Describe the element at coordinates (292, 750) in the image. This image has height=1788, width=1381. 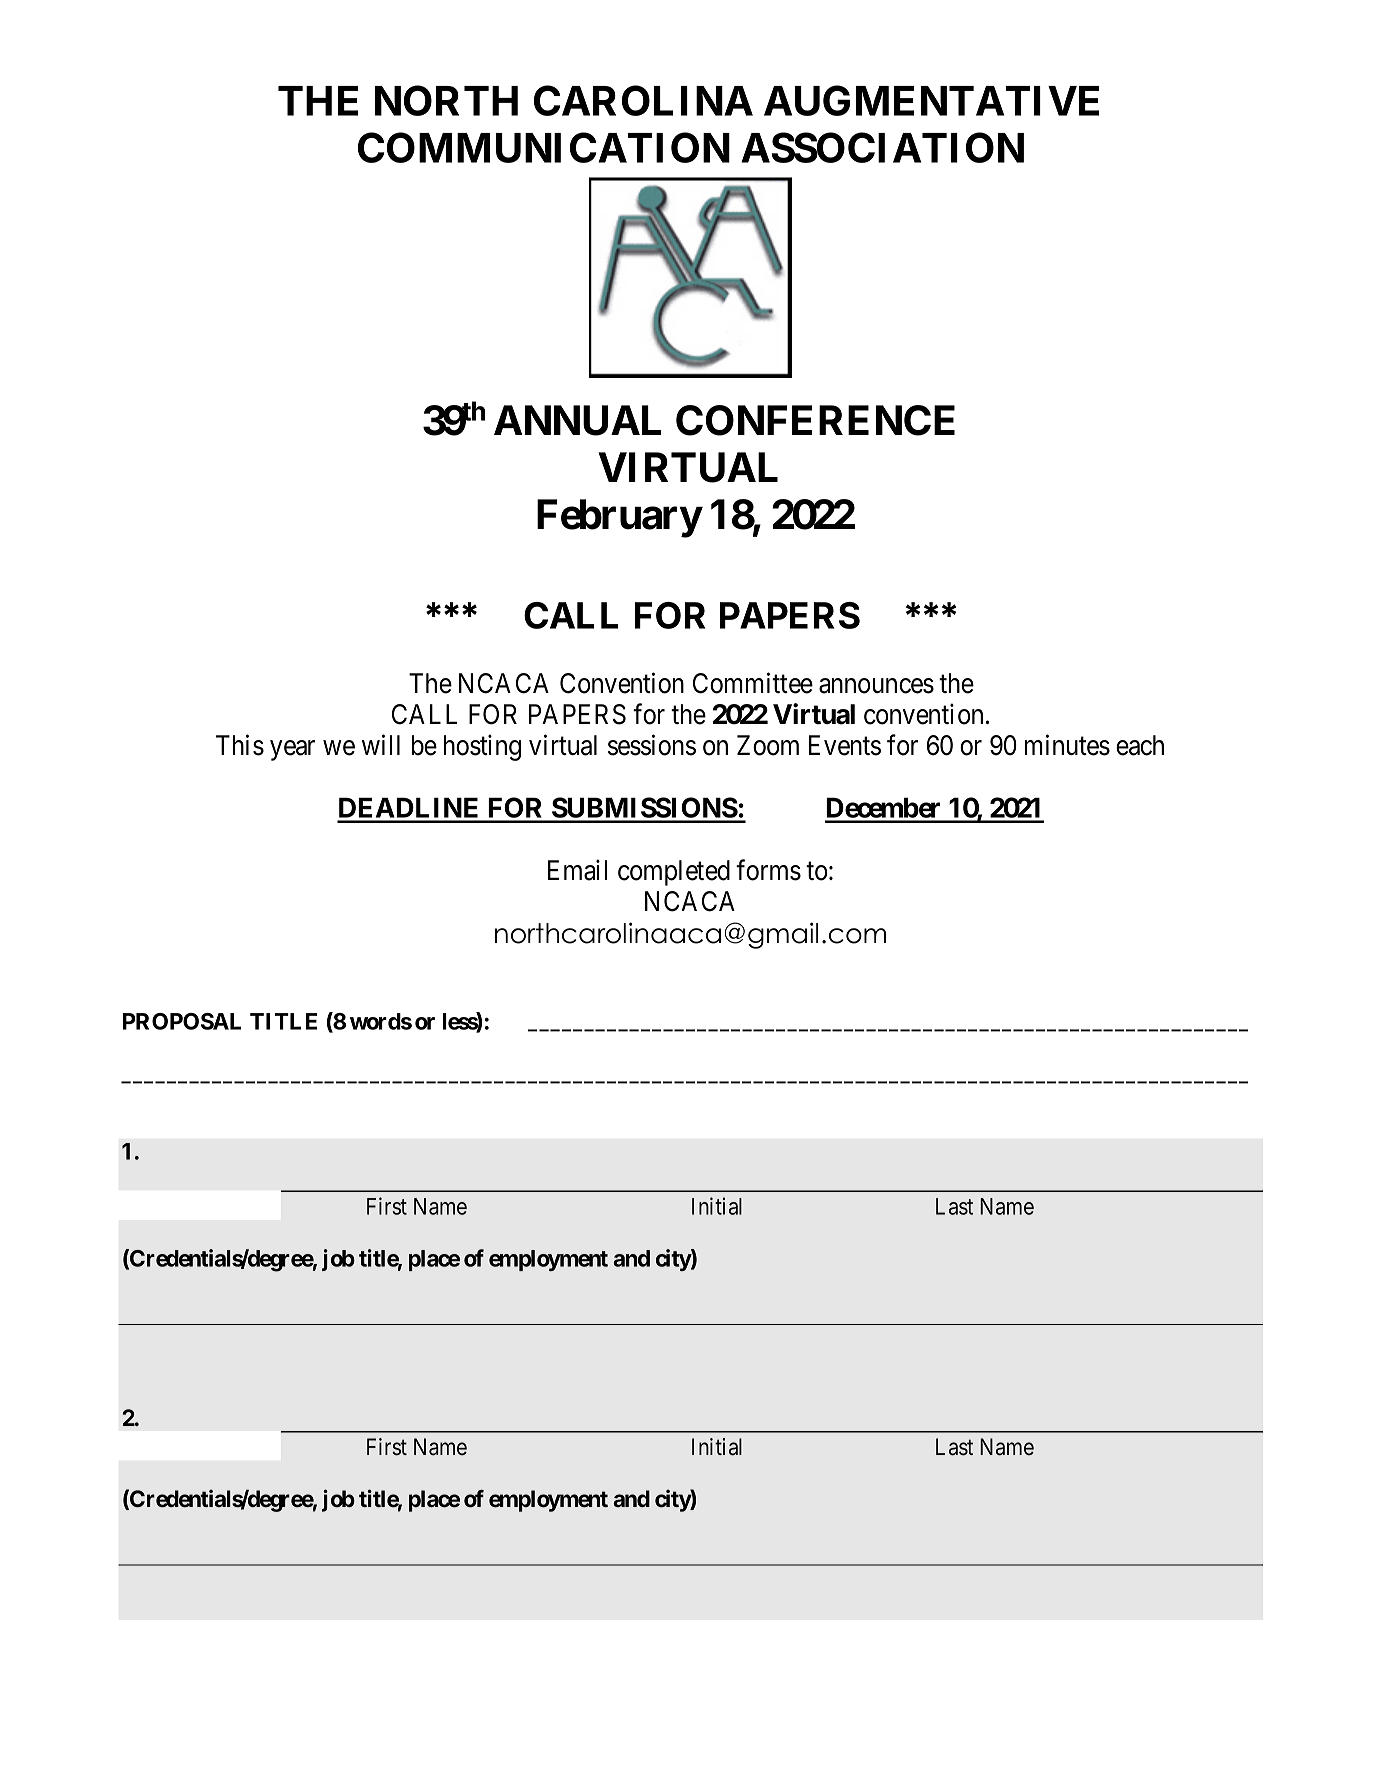
I see `year` at that location.
